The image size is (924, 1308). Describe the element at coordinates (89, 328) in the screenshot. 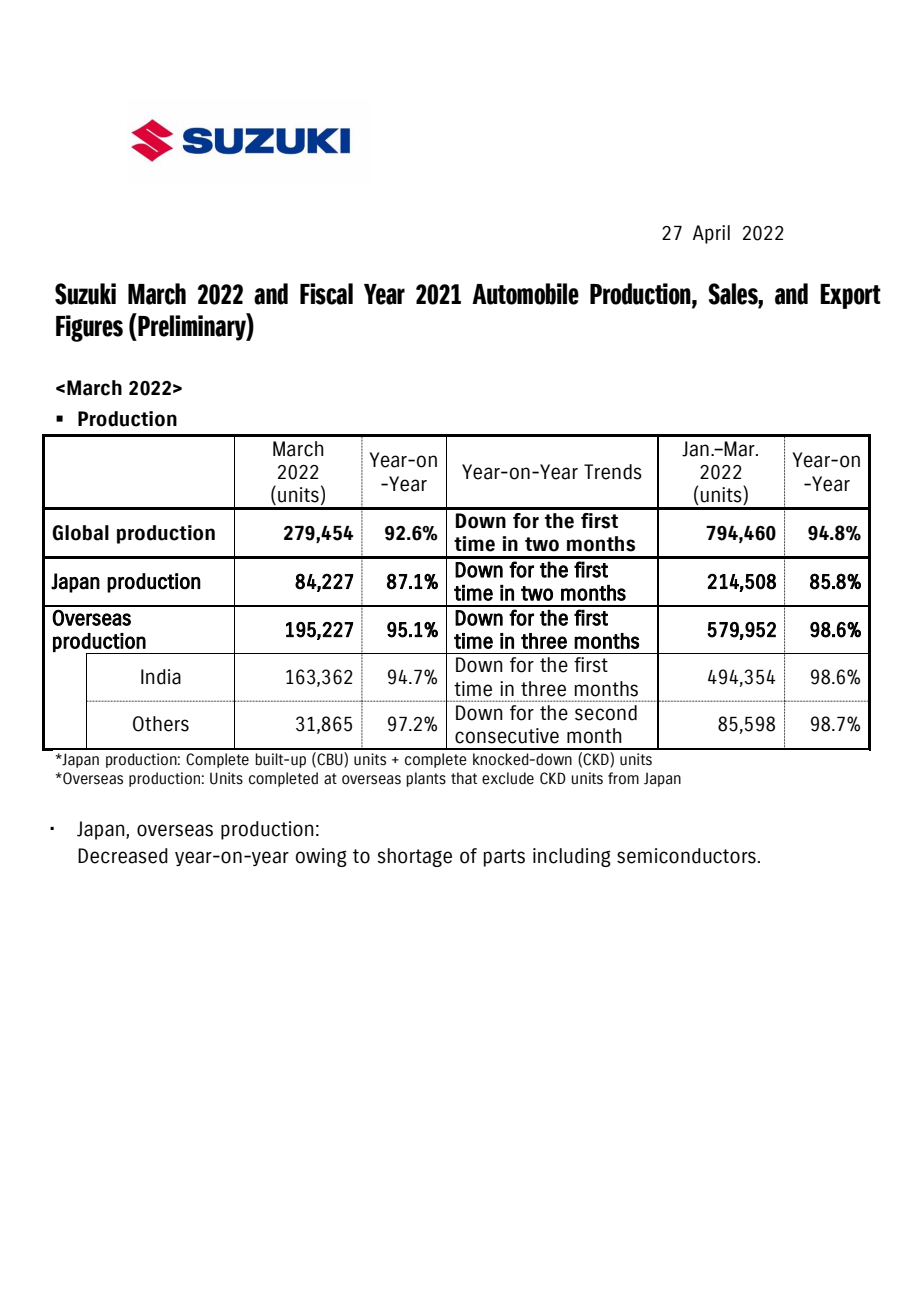

I see `Figures` at that location.
